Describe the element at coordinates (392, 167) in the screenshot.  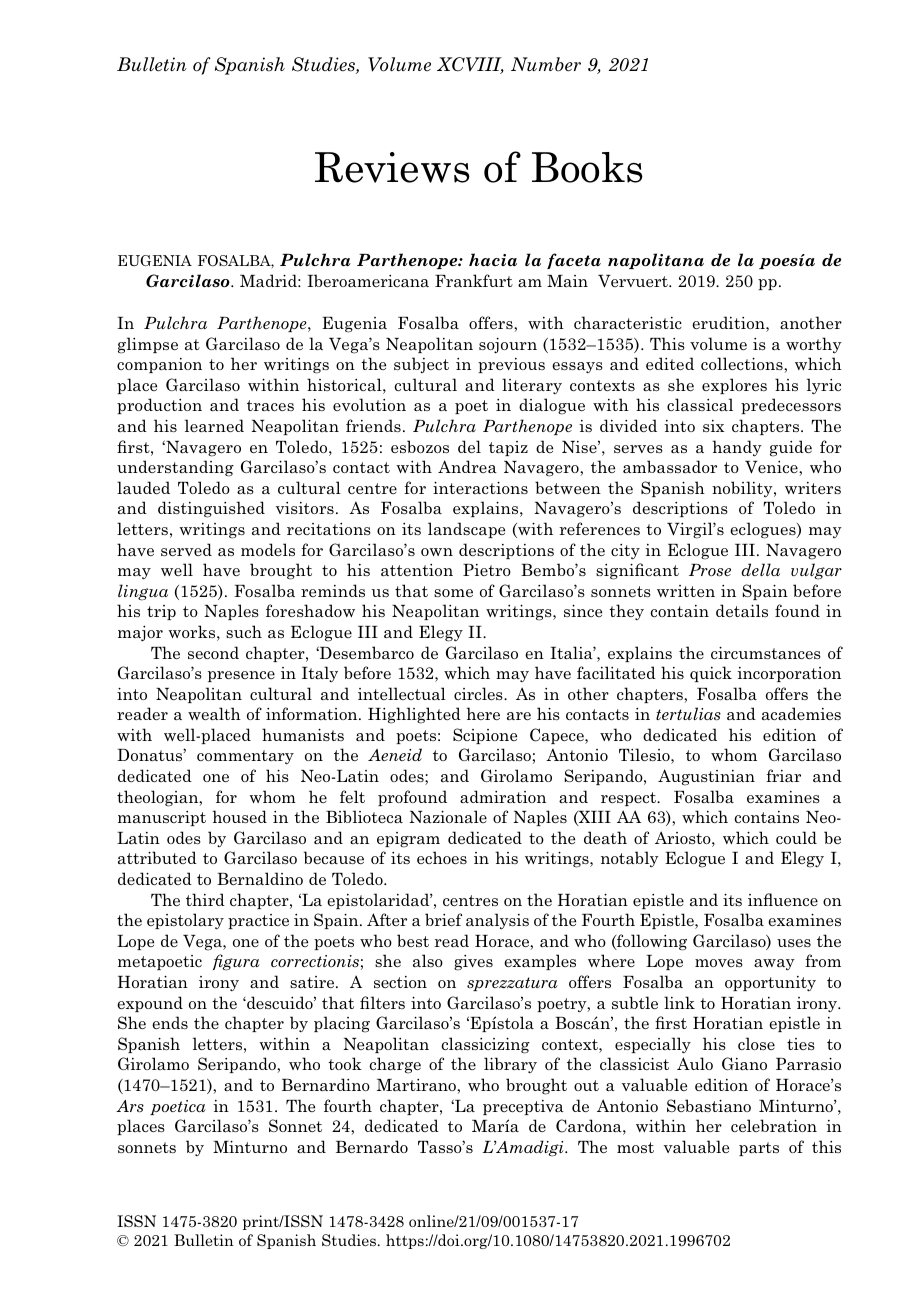
I see `Reviews` at that location.
